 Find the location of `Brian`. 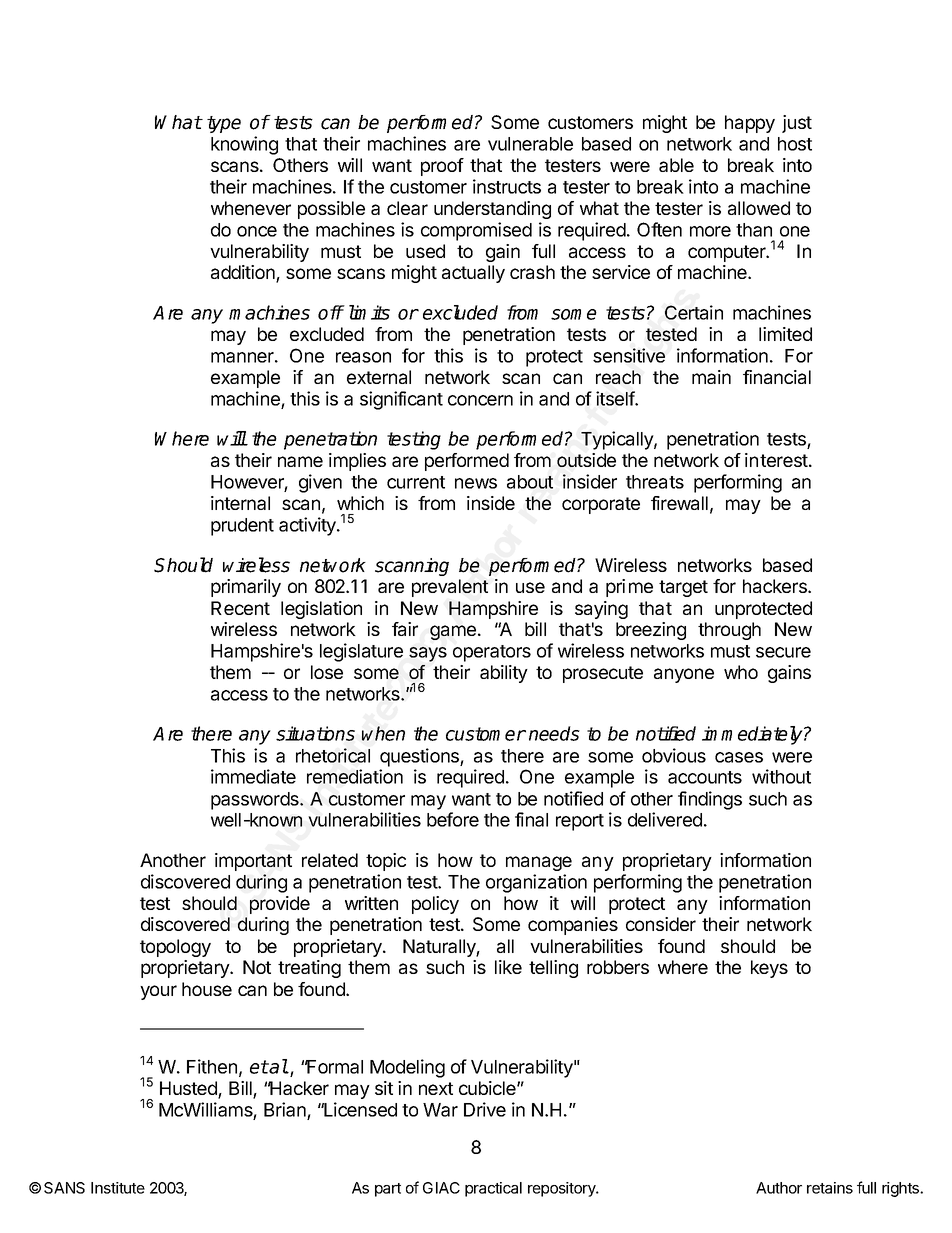

Brian is located at coordinates (286, 1111).
